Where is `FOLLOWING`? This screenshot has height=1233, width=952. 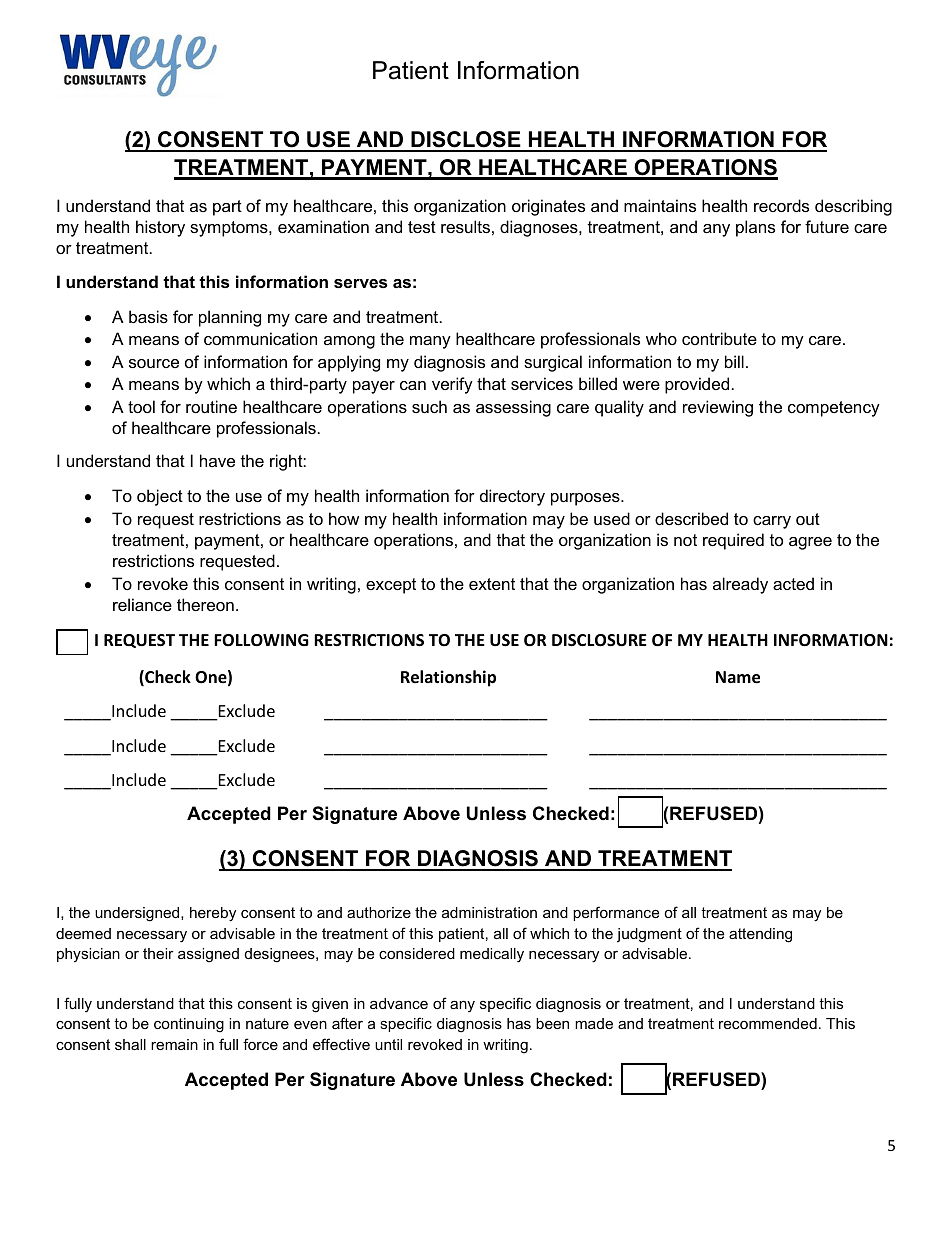
FOLLOWING is located at coordinates (261, 640).
